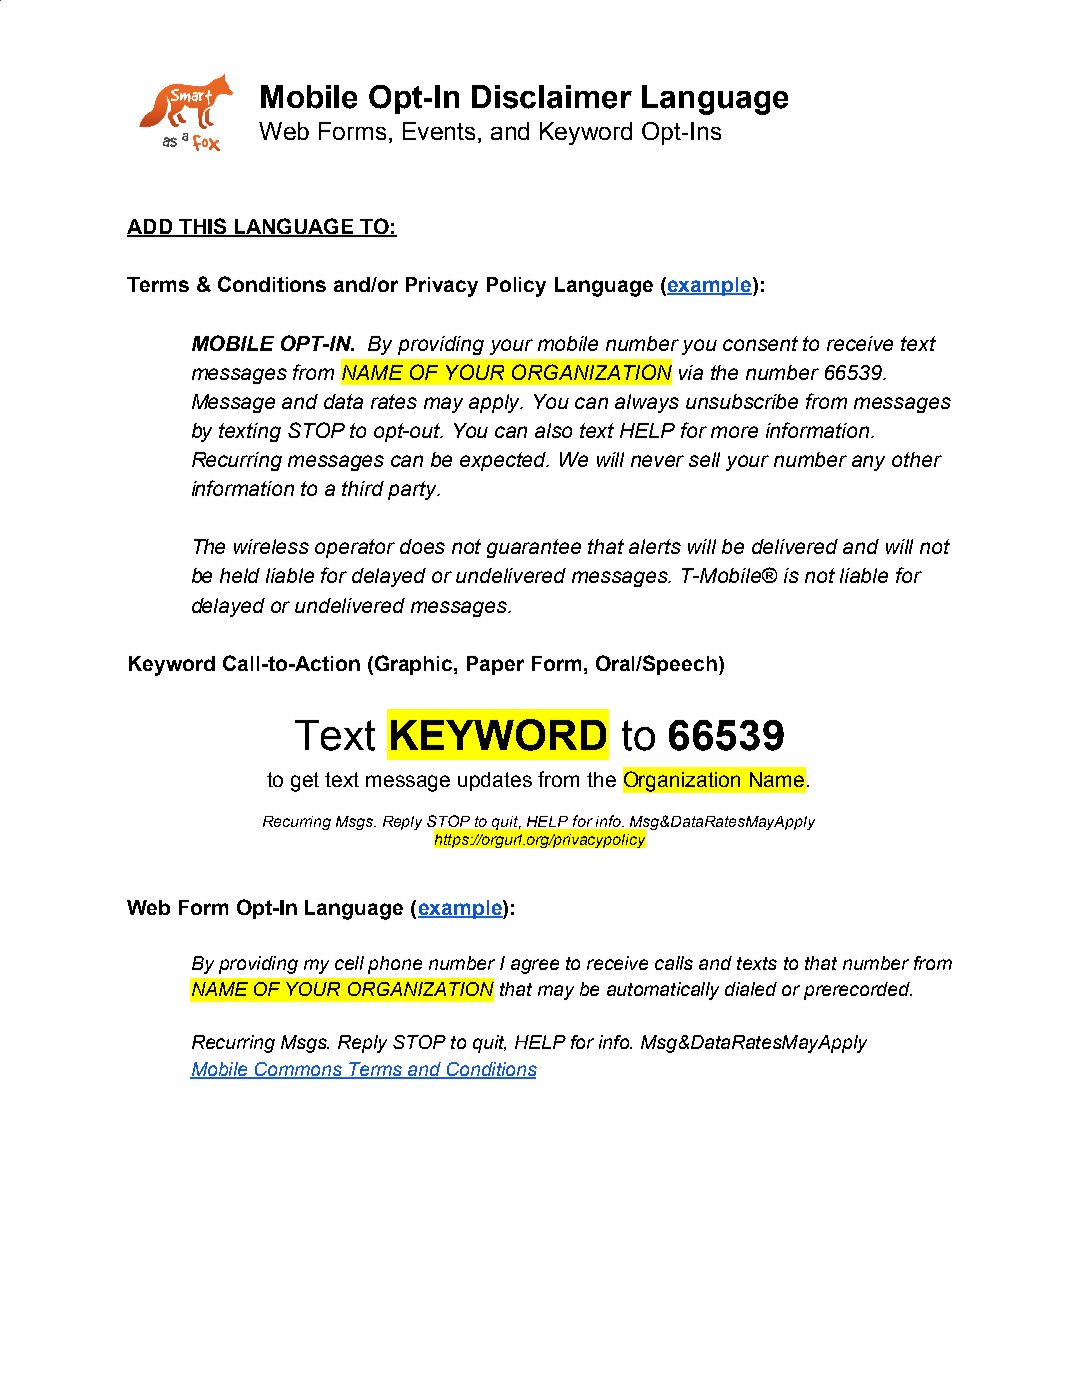 The height and width of the screenshot is (1397, 1080). I want to click on get, so click(305, 782).
